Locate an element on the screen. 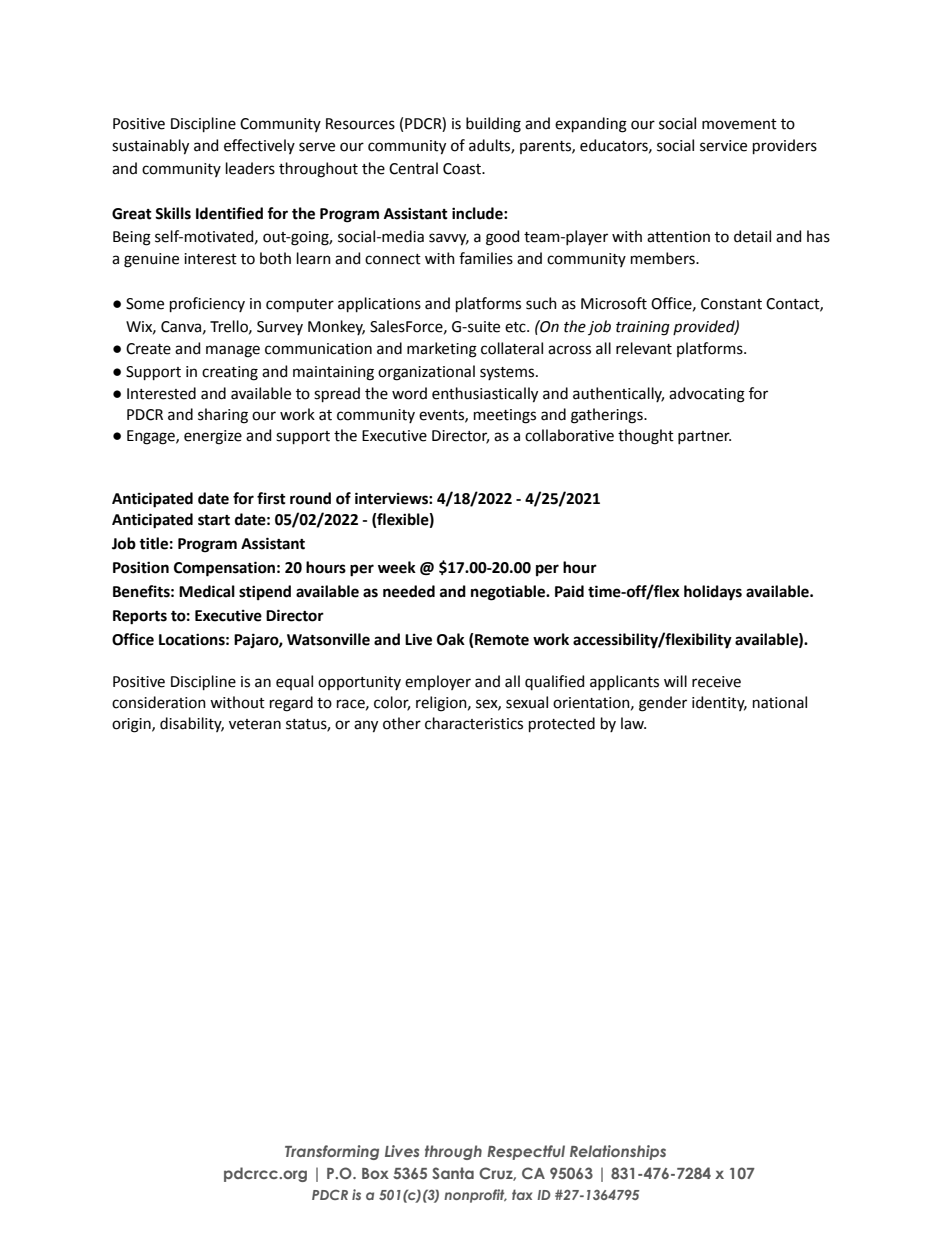 Image resolution: width=952 pixels, height=1233 pixels. Relationships is located at coordinates (618, 1152).
